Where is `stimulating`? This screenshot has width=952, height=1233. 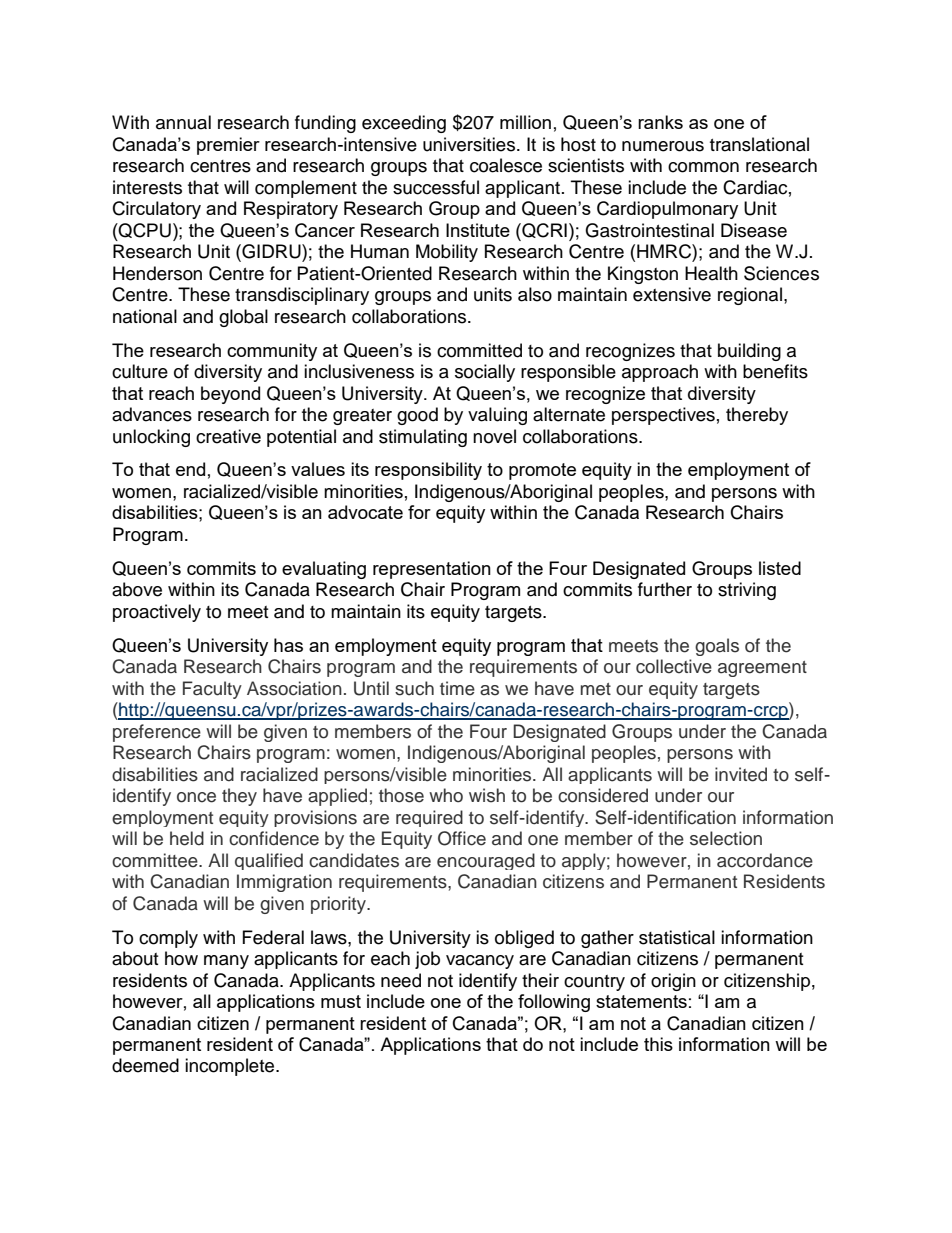
stimulating is located at coordinates (423, 438).
